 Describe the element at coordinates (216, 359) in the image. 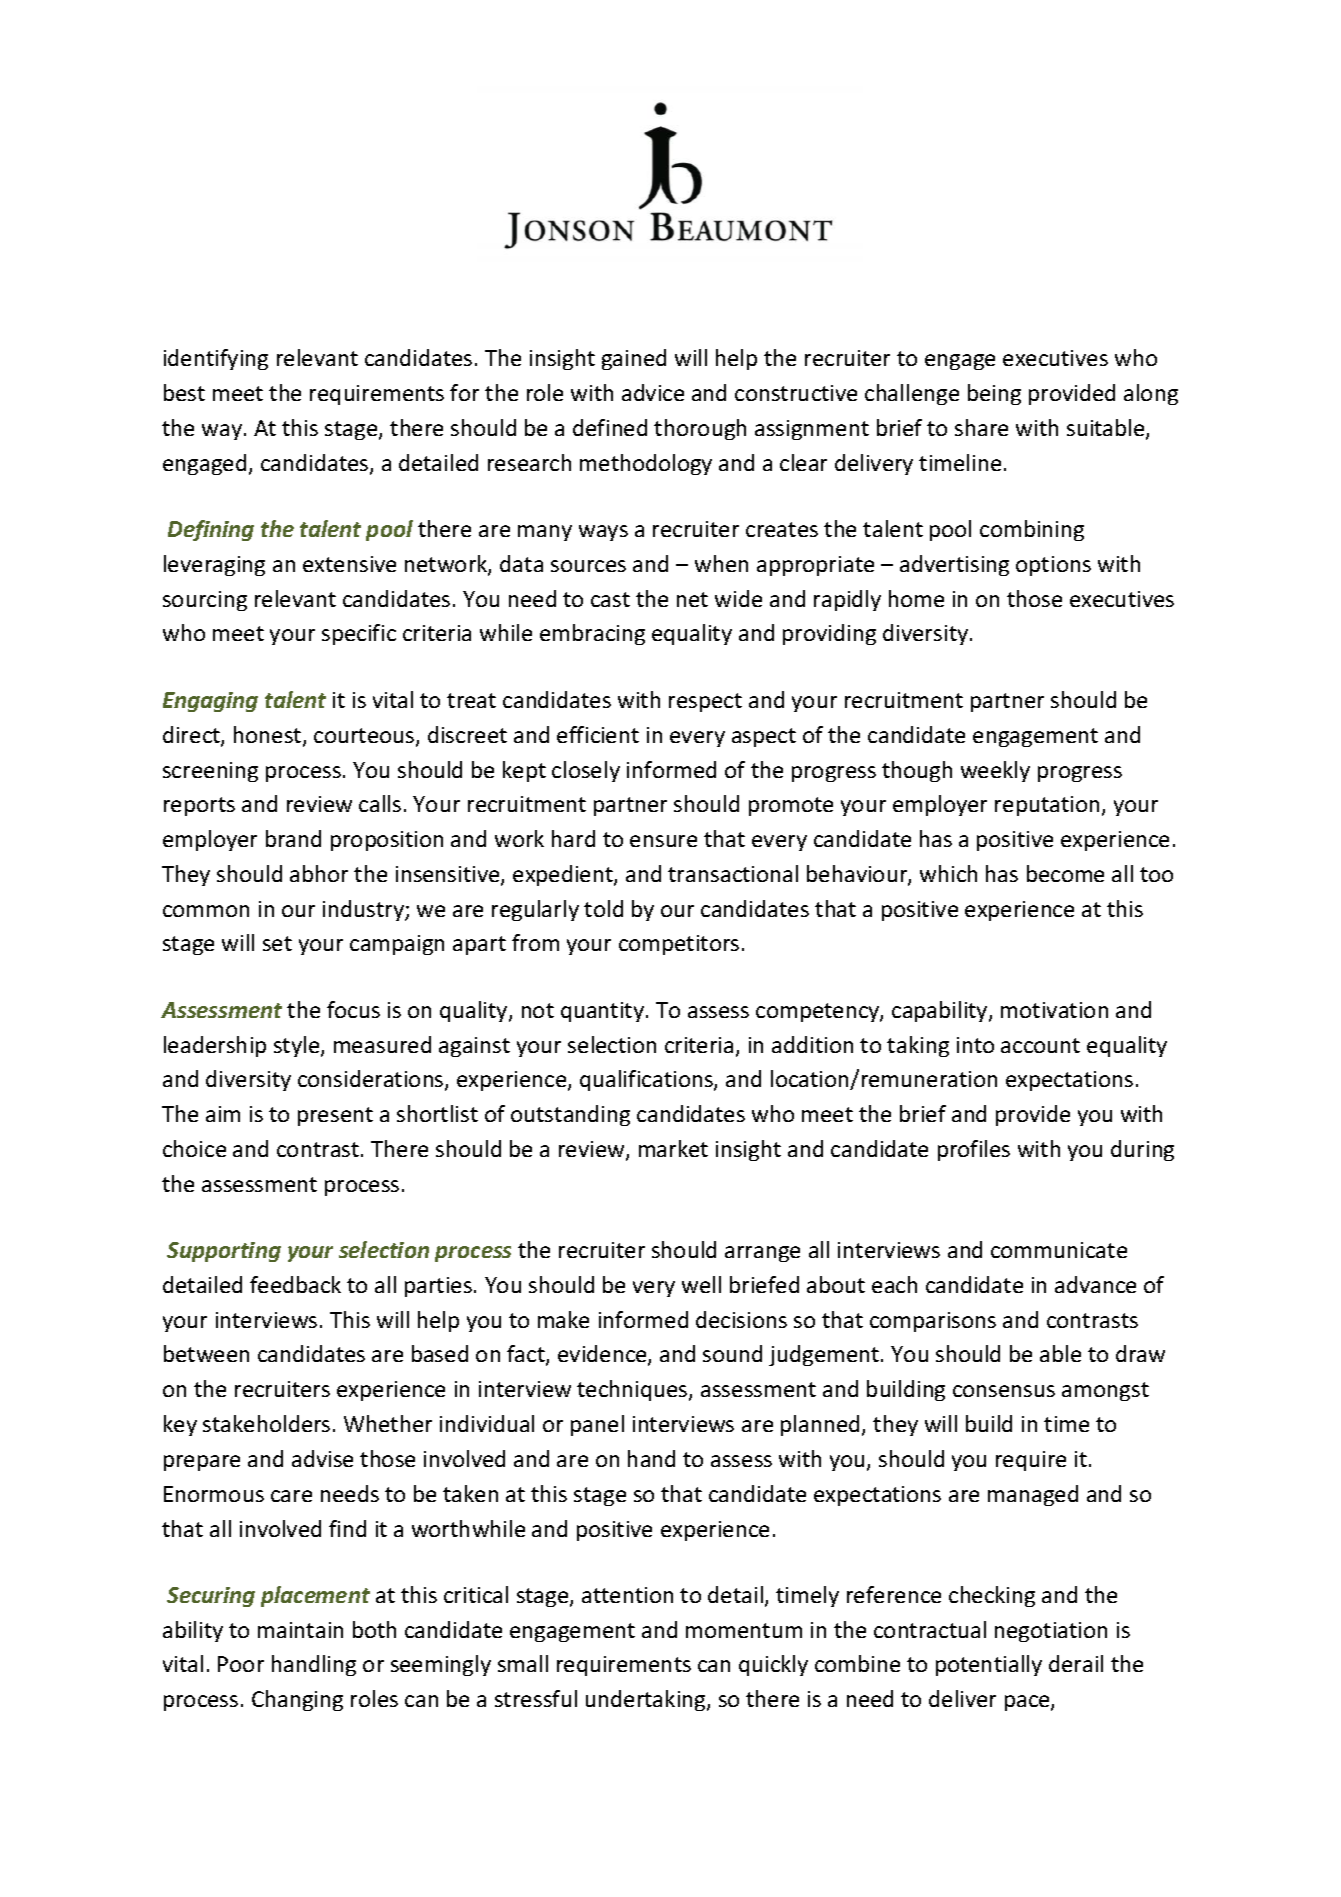

I see `identifying` at that location.
